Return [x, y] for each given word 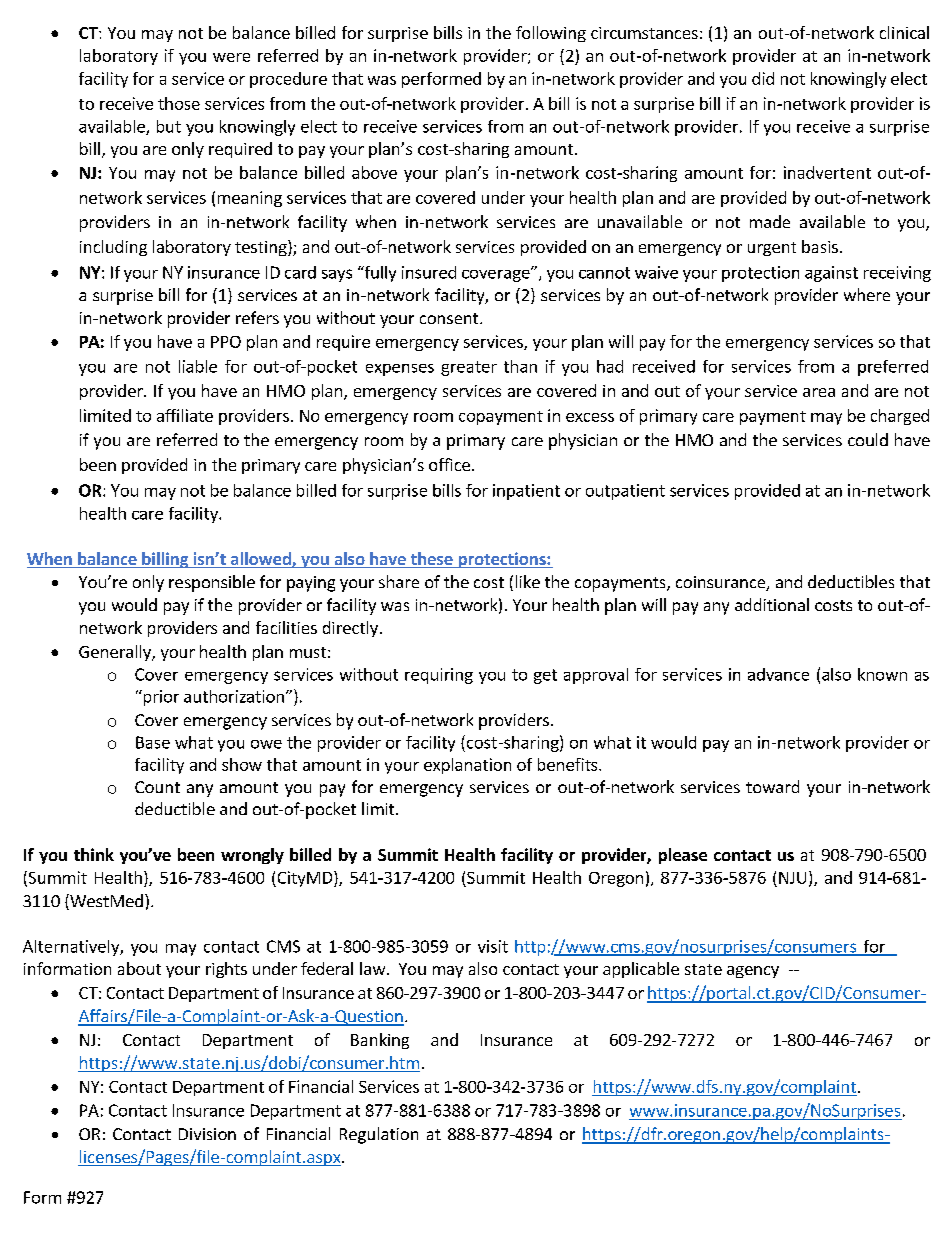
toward [772, 786]
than [520, 366]
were [231, 57]
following [551, 34]
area [819, 392]
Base [153, 742]
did [763, 78]
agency [753, 972]
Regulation [379, 1135]
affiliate [185, 415]
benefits [569, 764]
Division [207, 1134]
